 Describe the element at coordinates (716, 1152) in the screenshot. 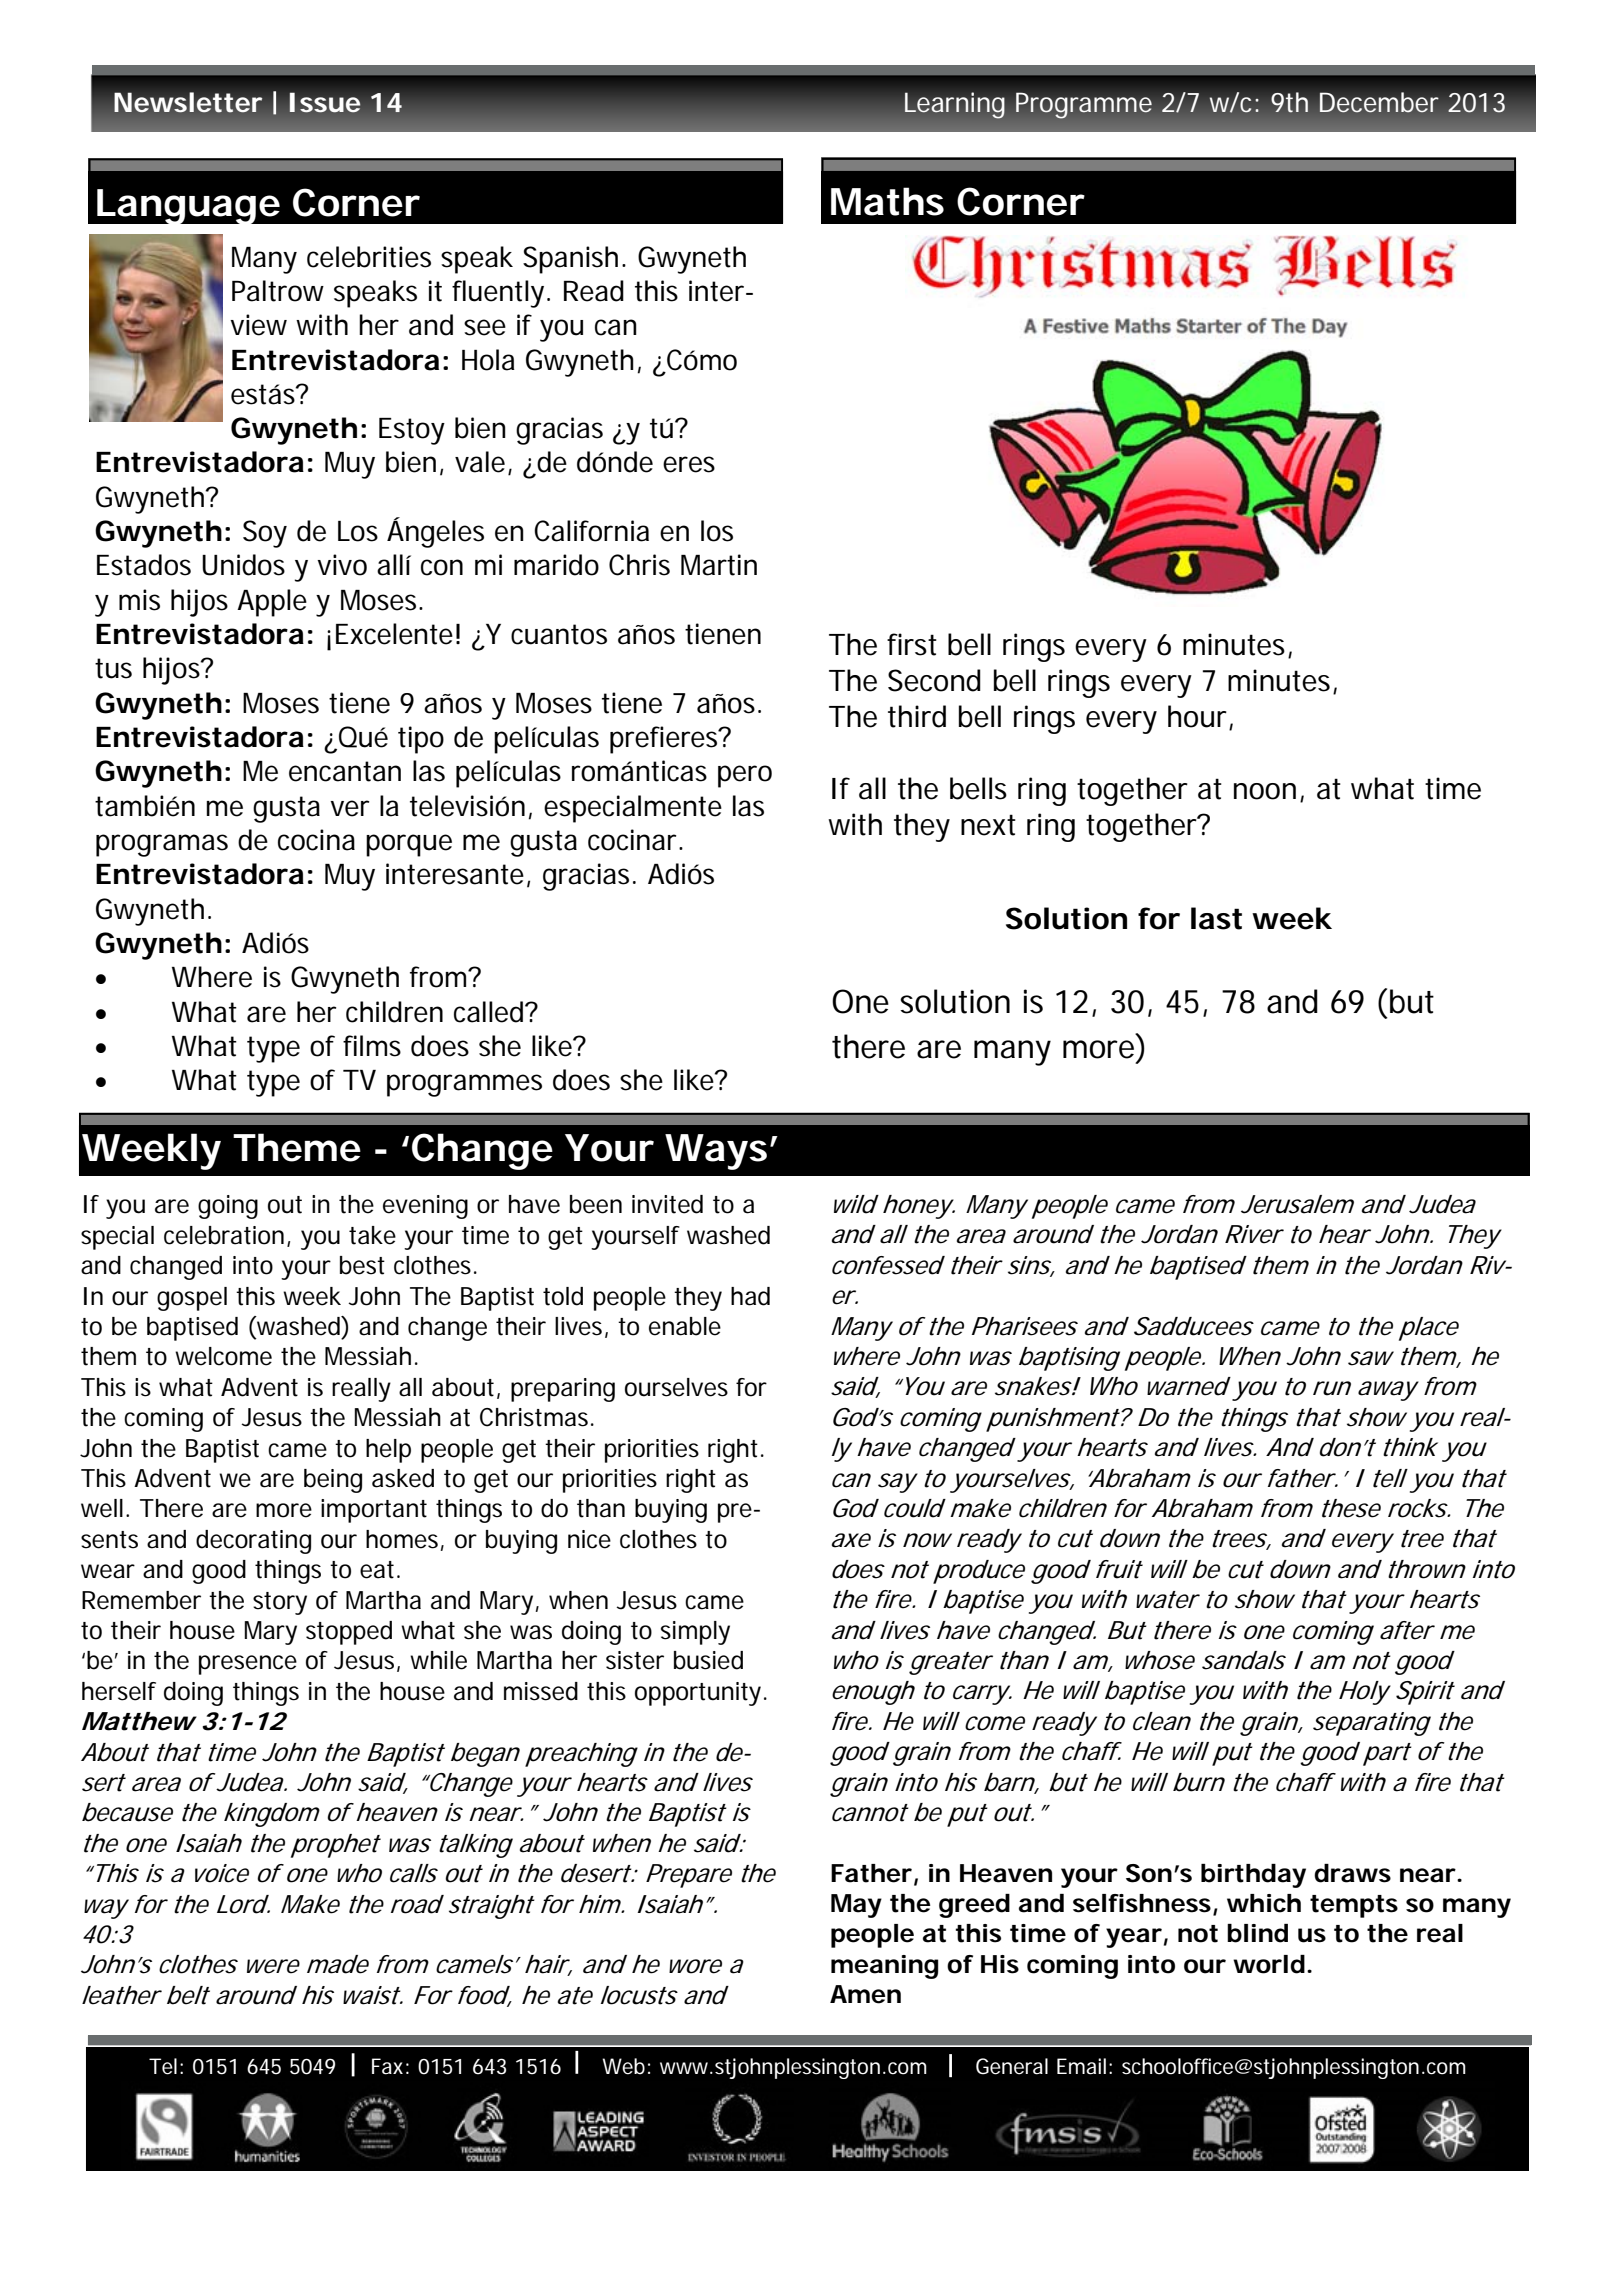

I see `Ways` at that location.
